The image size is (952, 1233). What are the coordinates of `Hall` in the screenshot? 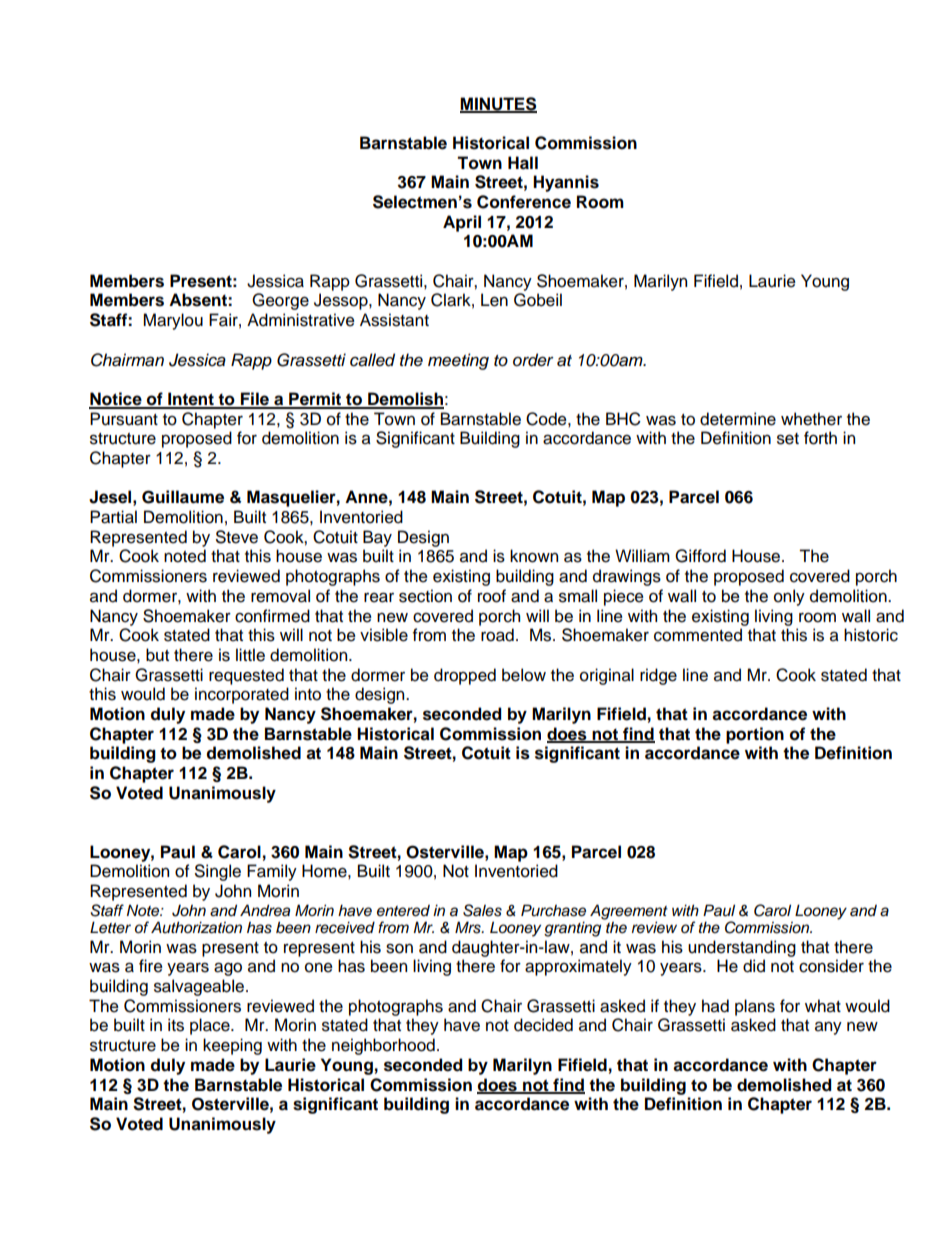 It's located at (523, 163).
